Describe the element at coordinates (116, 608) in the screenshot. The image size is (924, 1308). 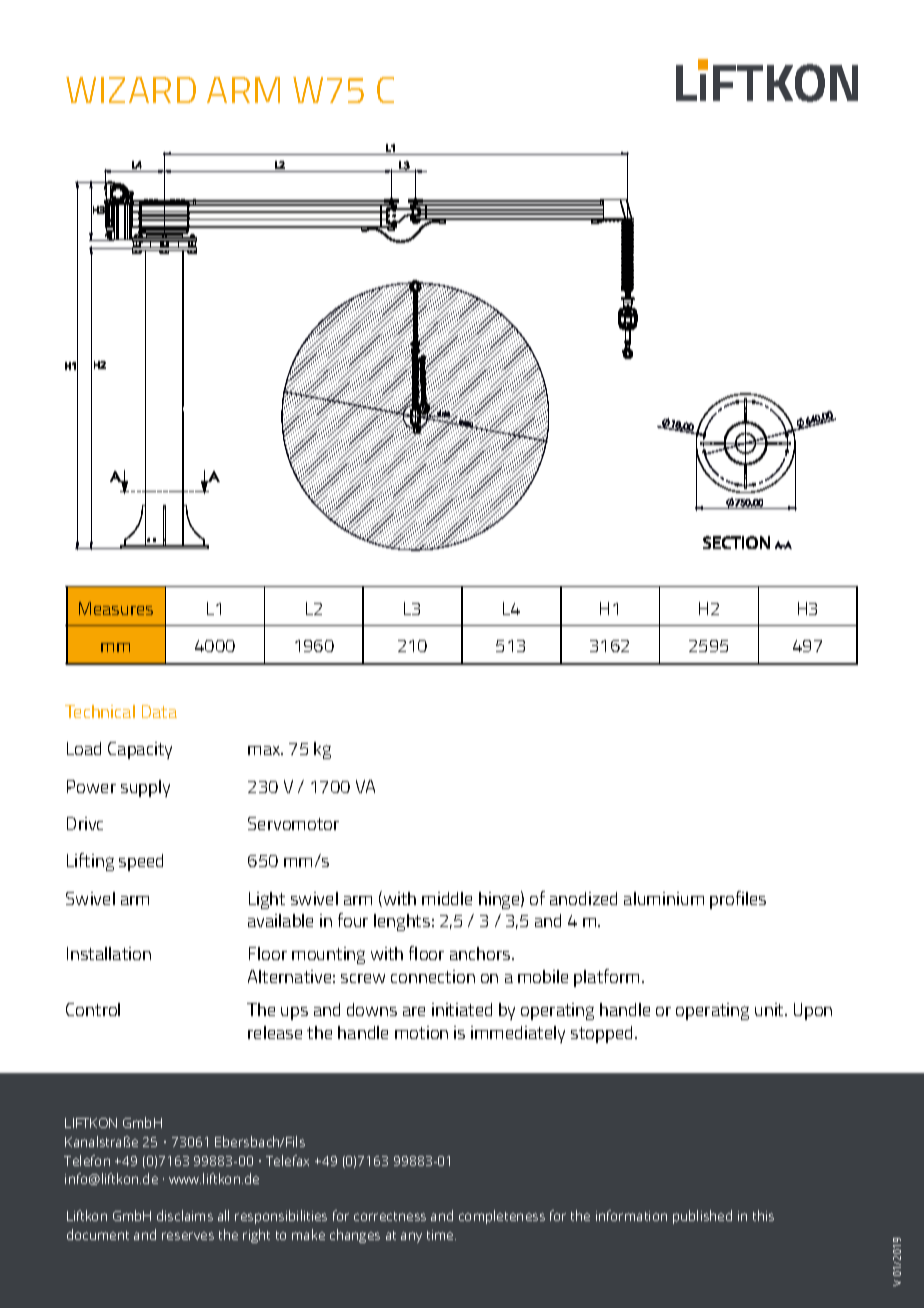
I see `Measures` at that location.
